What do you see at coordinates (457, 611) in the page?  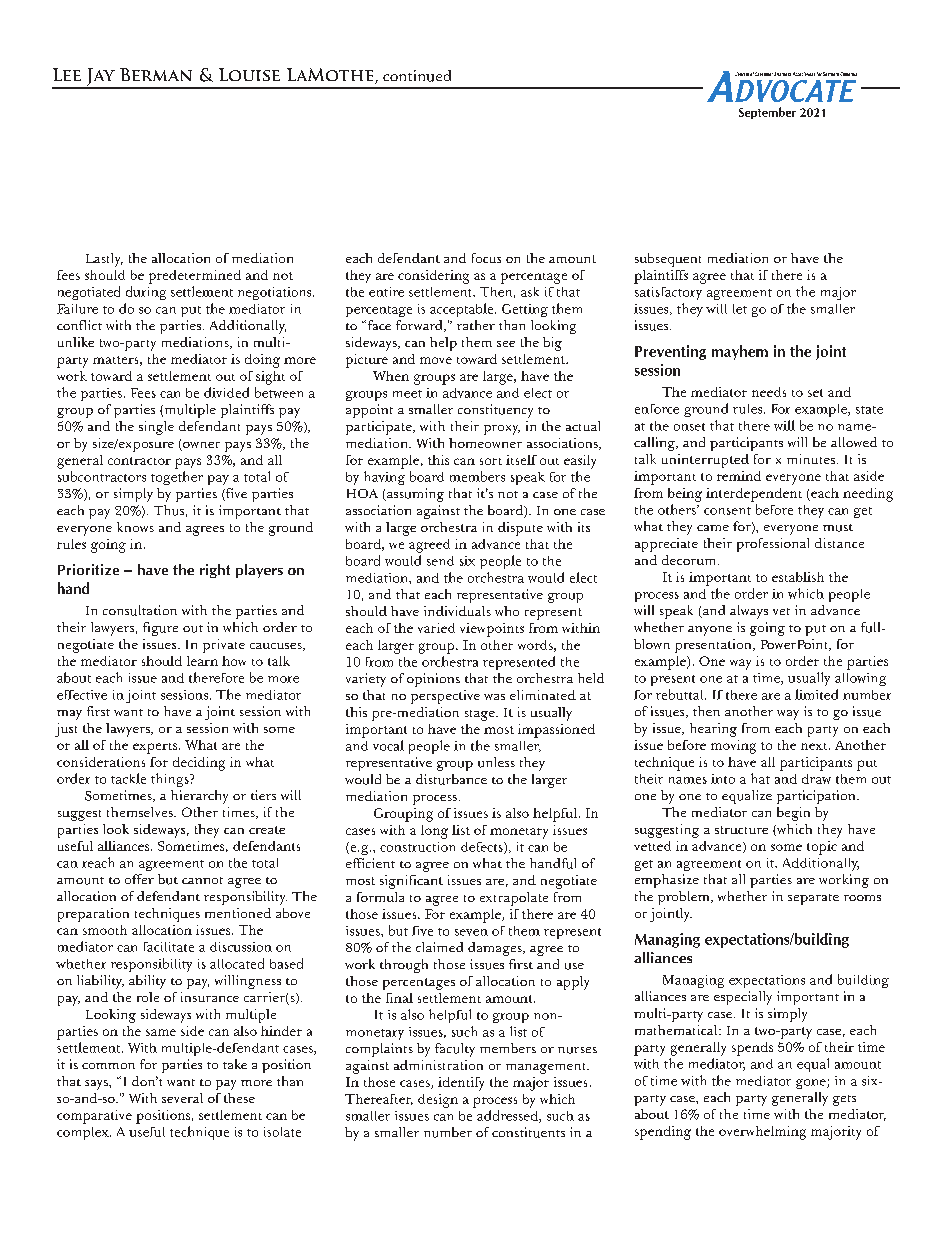 I see `individuals` at bounding box center [457, 611].
